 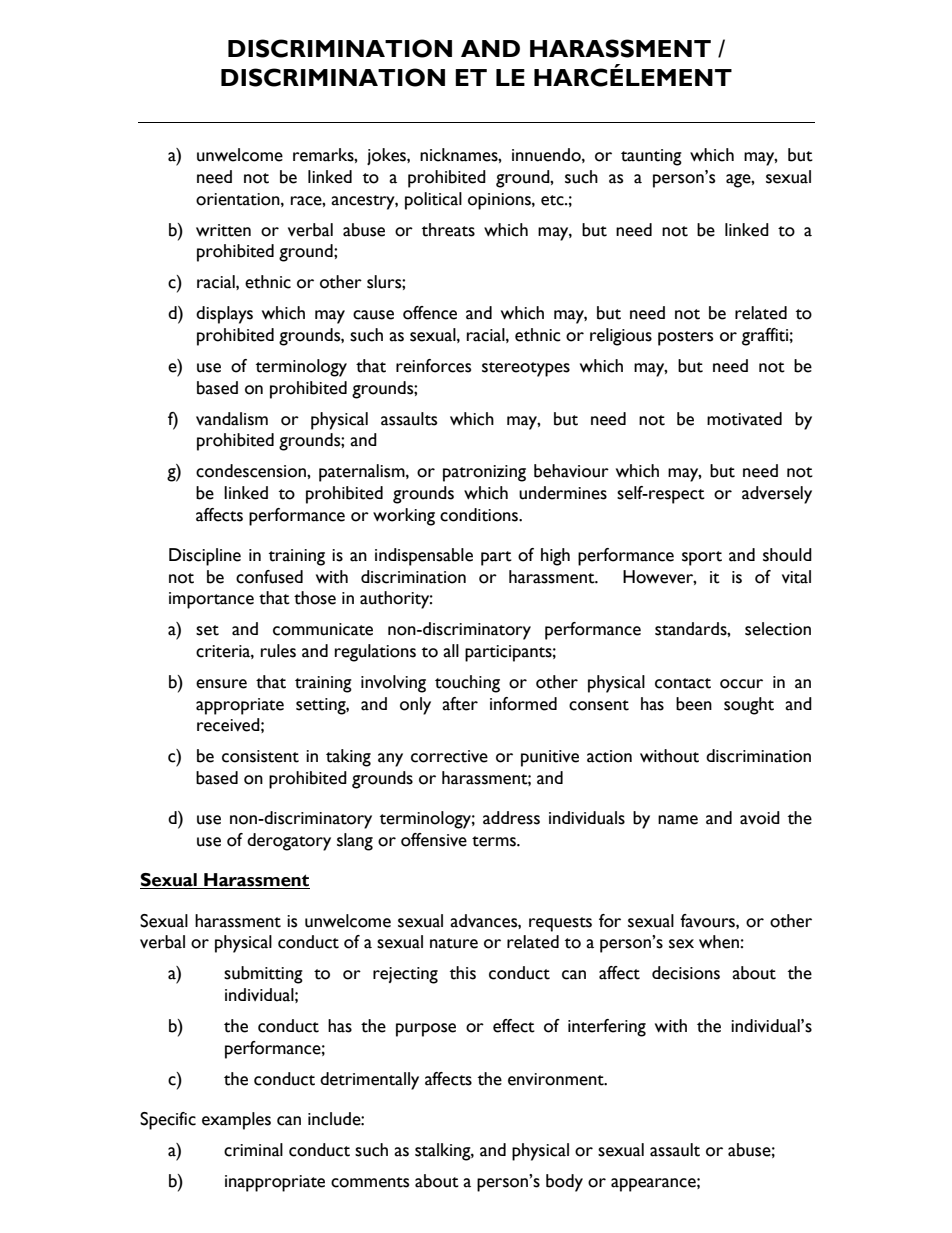 I want to click on opinions, so click(x=500, y=201).
